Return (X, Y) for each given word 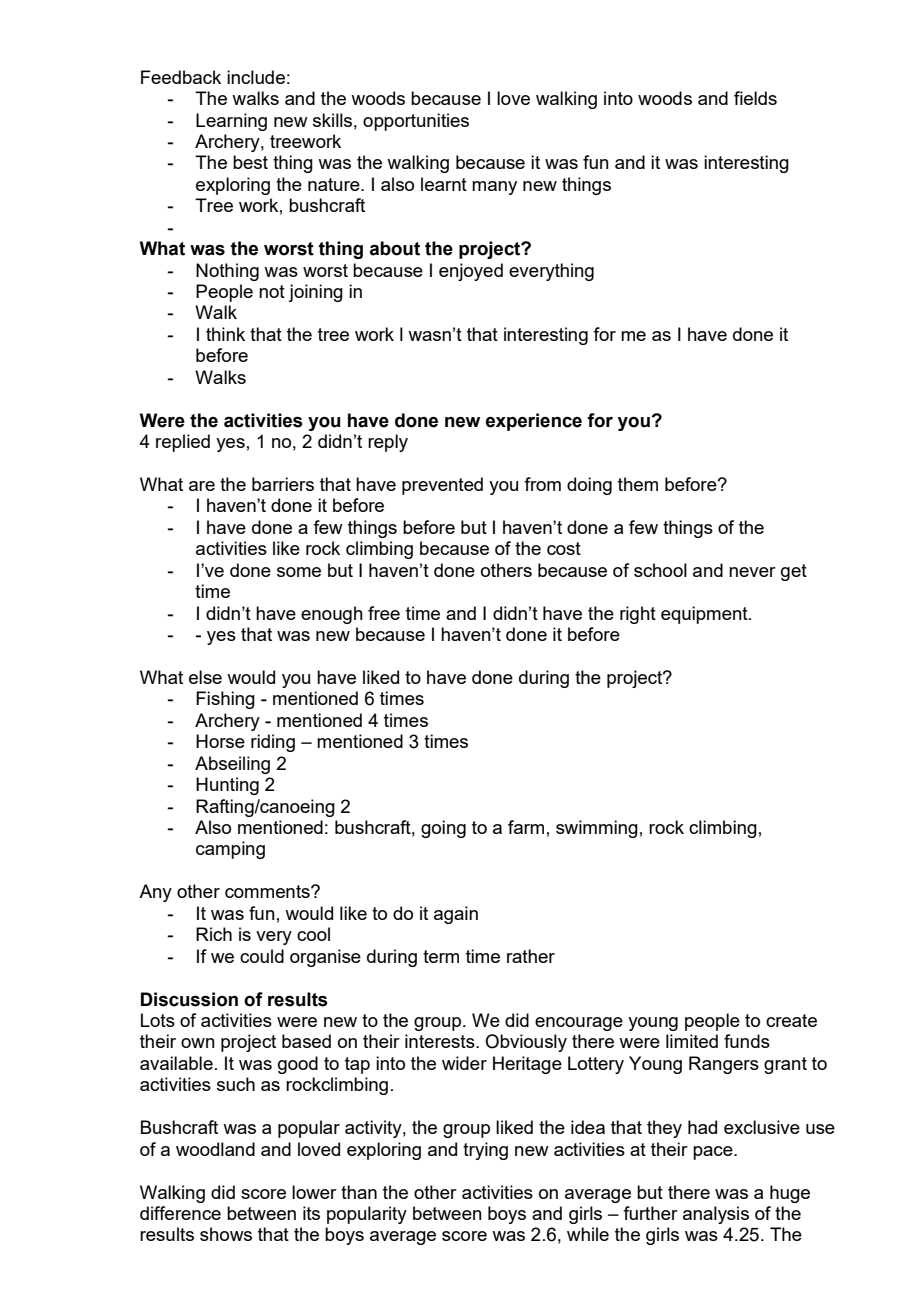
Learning (231, 122)
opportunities (416, 122)
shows (226, 1234)
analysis (716, 1215)
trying (485, 1151)
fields (755, 98)
